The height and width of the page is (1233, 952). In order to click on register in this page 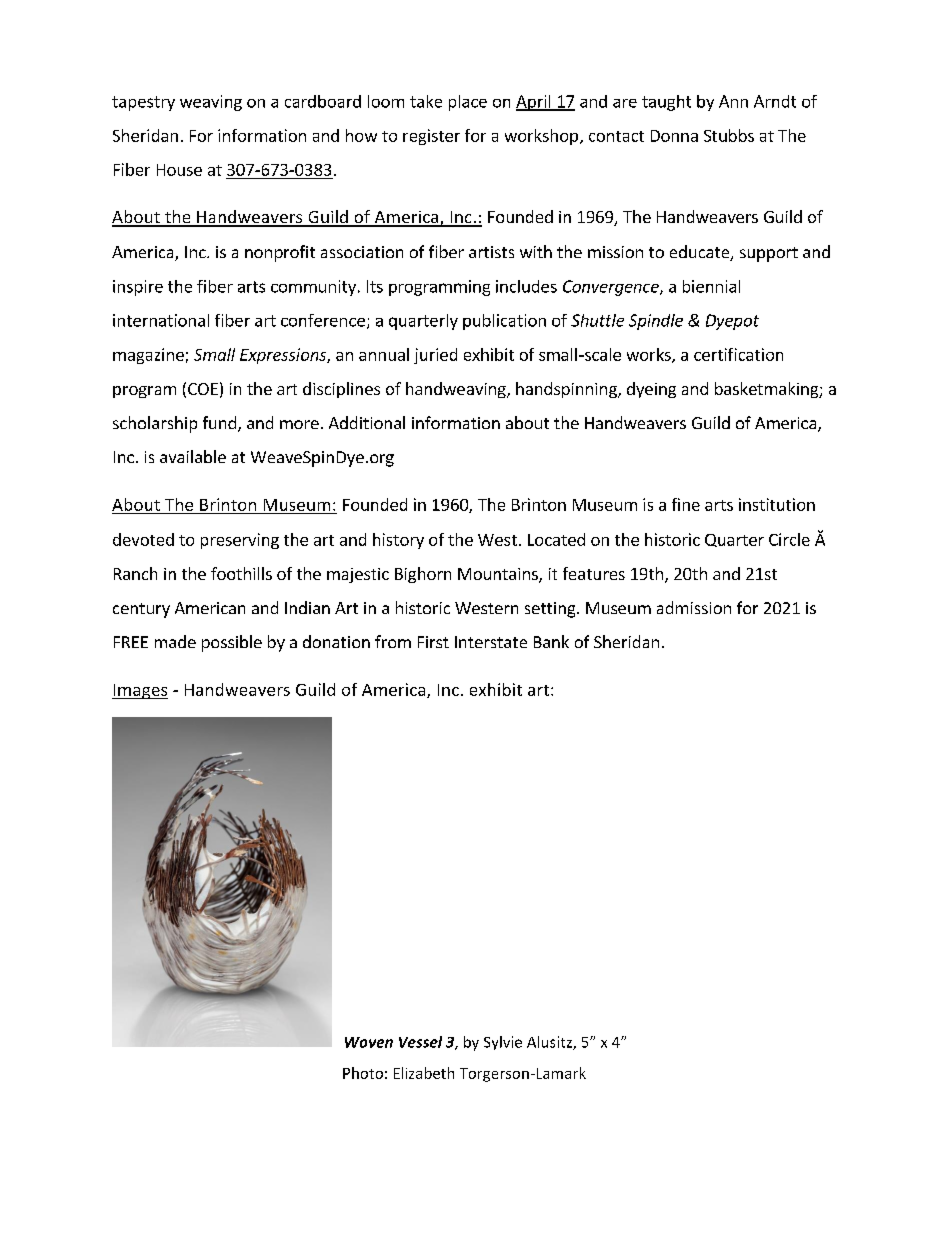, I will do `click(431, 137)`.
